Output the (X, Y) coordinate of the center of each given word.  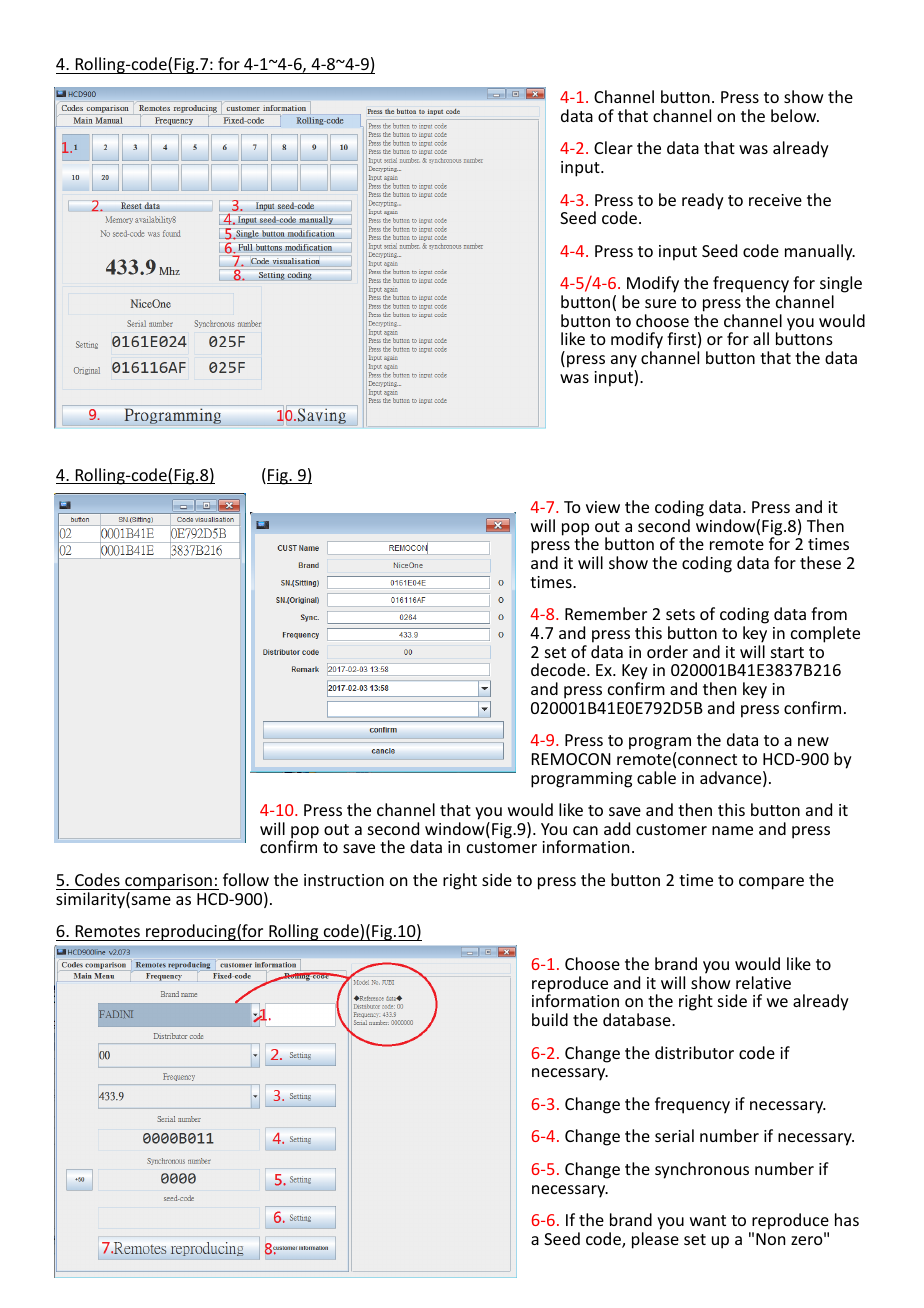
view (603, 507)
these (820, 562)
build (550, 1019)
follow (246, 879)
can (585, 830)
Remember (606, 613)
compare (771, 883)
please (655, 1240)
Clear (613, 147)
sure (660, 303)
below (795, 115)
